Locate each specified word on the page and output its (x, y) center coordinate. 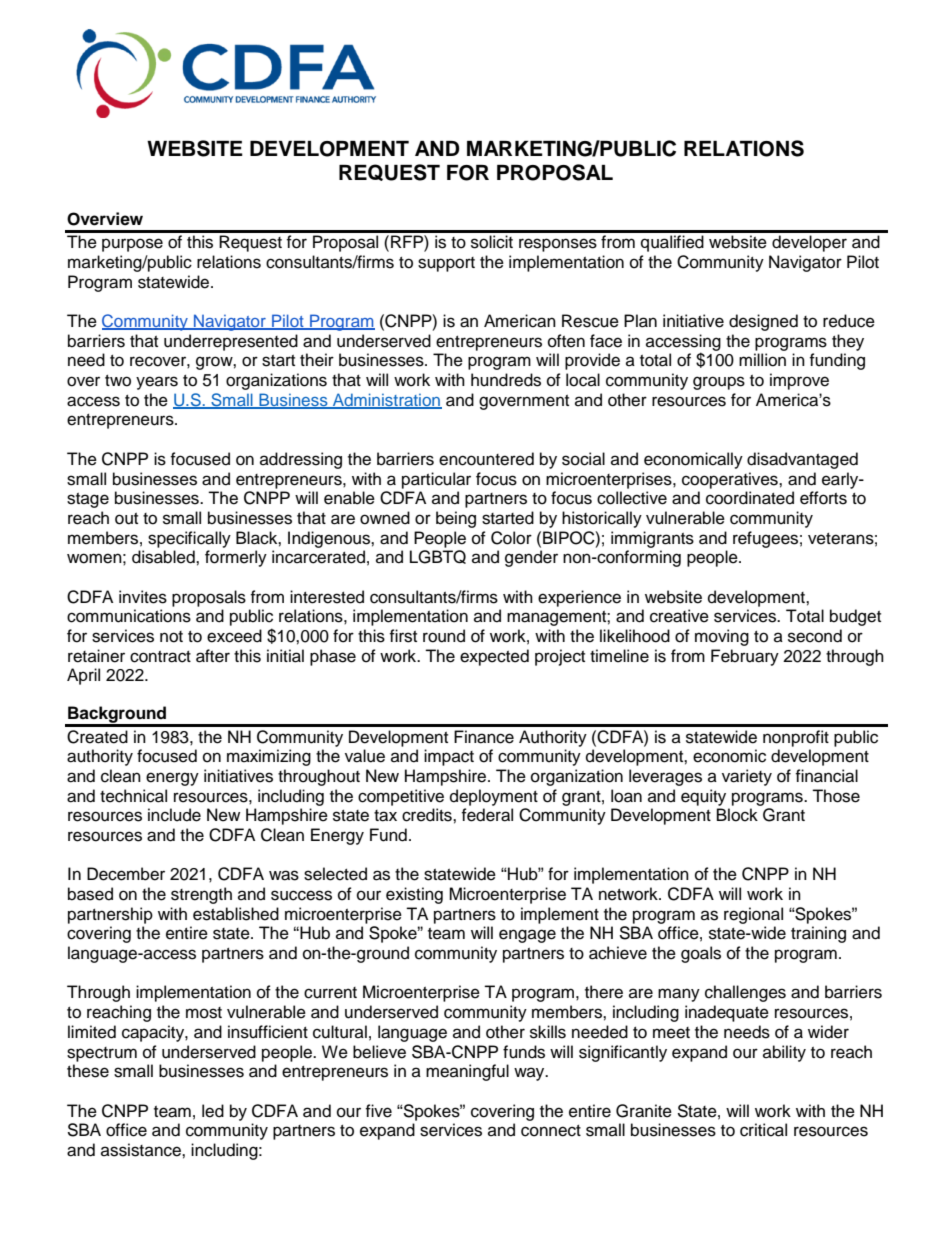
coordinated (750, 498)
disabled (164, 557)
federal (487, 815)
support (446, 264)
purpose (132, 245)
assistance (142, 1150)
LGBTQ (438, 557)
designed (763, 322)
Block (737, 815)
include (174, 815)
